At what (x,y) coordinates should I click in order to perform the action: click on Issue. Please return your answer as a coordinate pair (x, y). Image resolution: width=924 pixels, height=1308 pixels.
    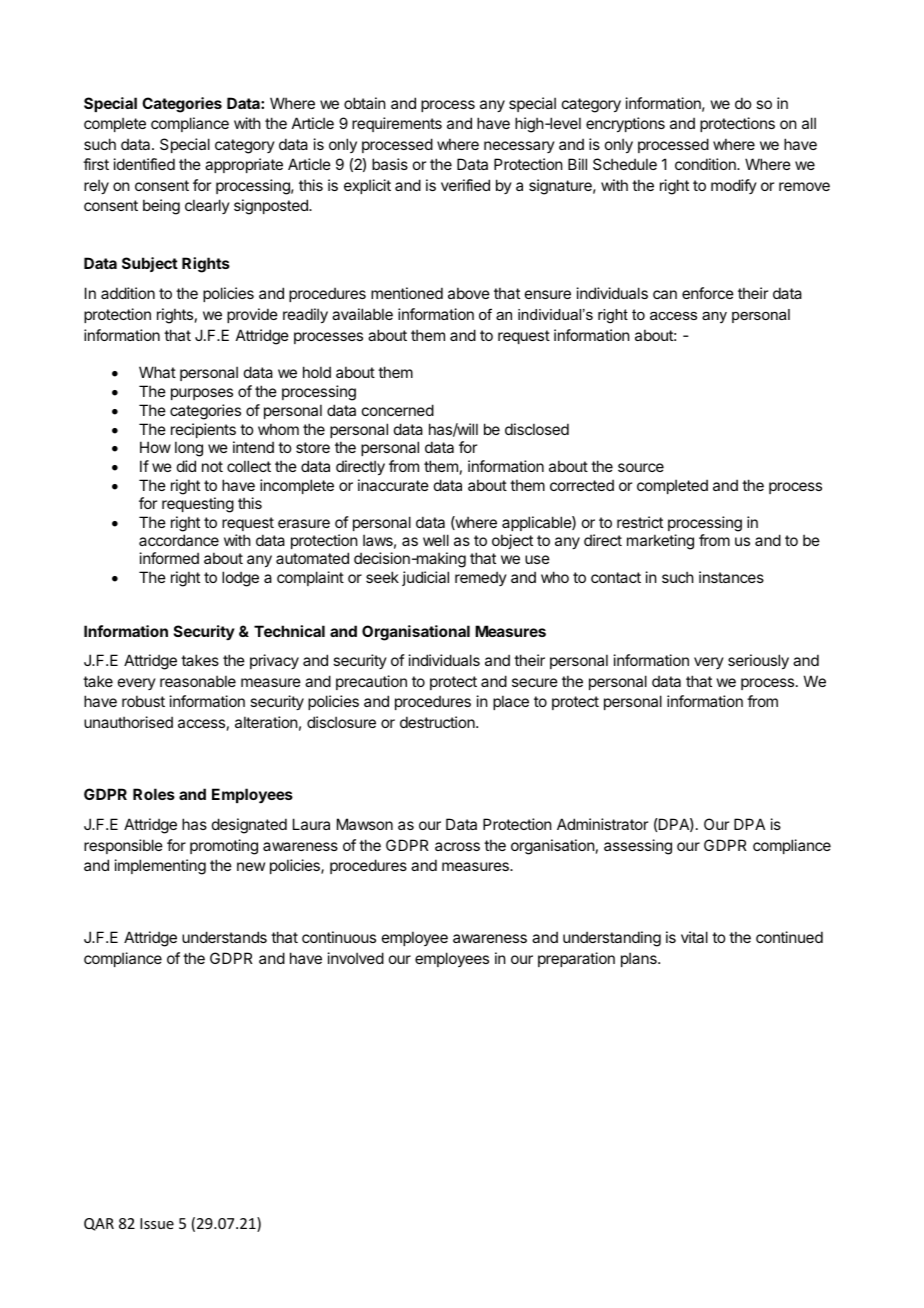
    Looking at the image, I should click on (157, 1223).
